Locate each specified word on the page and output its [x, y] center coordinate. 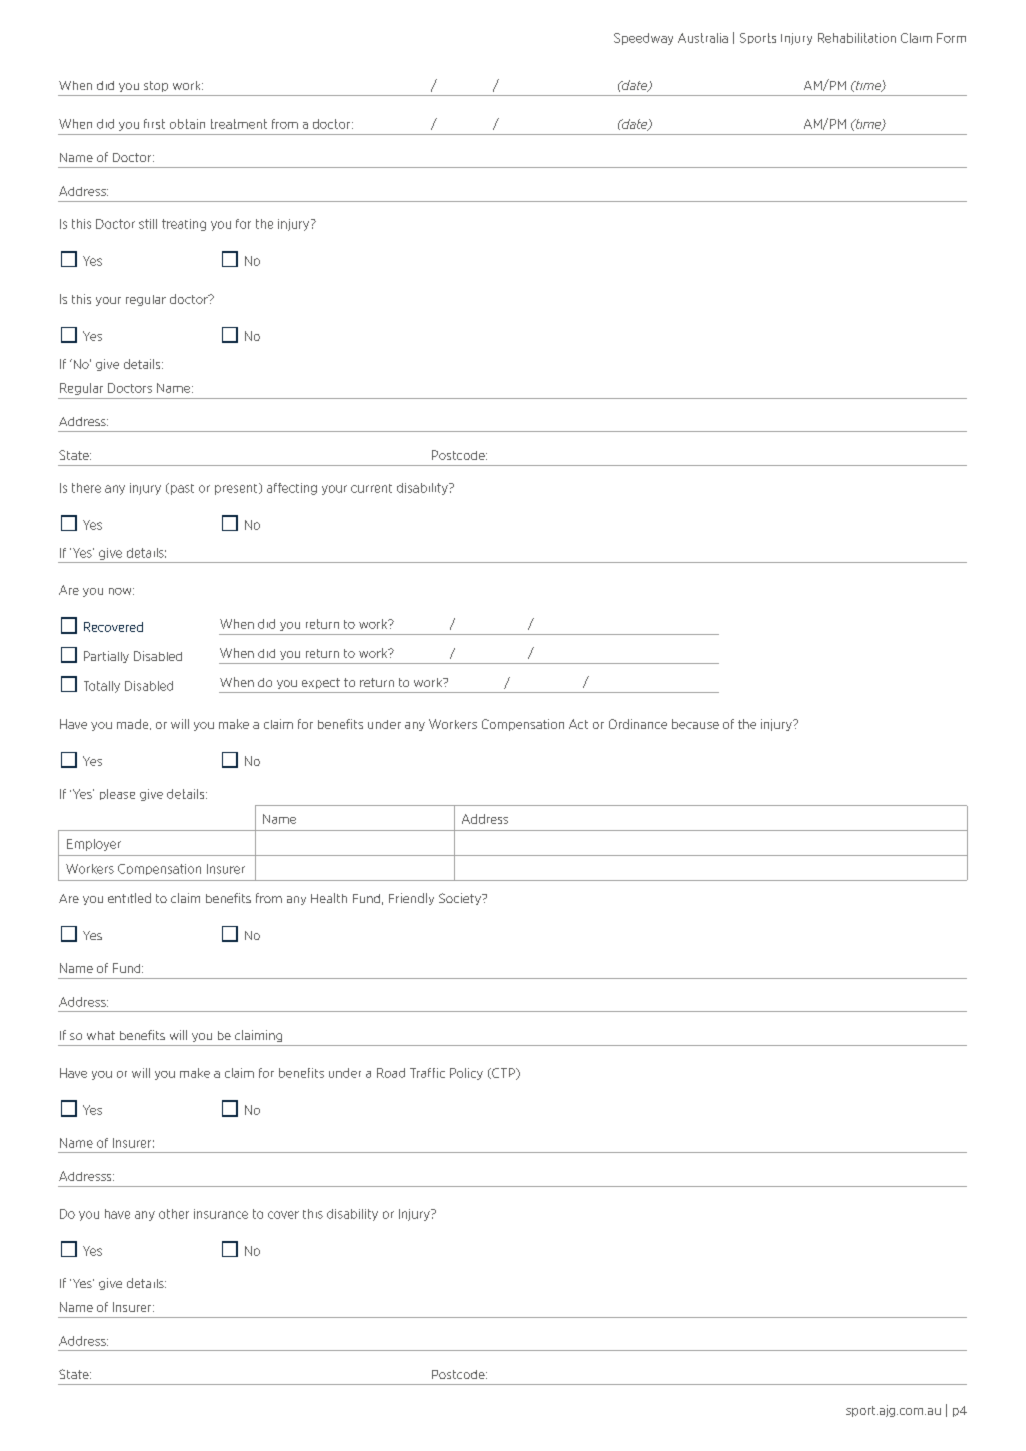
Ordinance [638, 724]
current [371, 488]
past [182, 489]
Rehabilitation [857, 38]
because [695, 724]
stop [156, 86]
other [174, 1214]
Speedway [643, 39]
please [117, 794]
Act [578, 724]
